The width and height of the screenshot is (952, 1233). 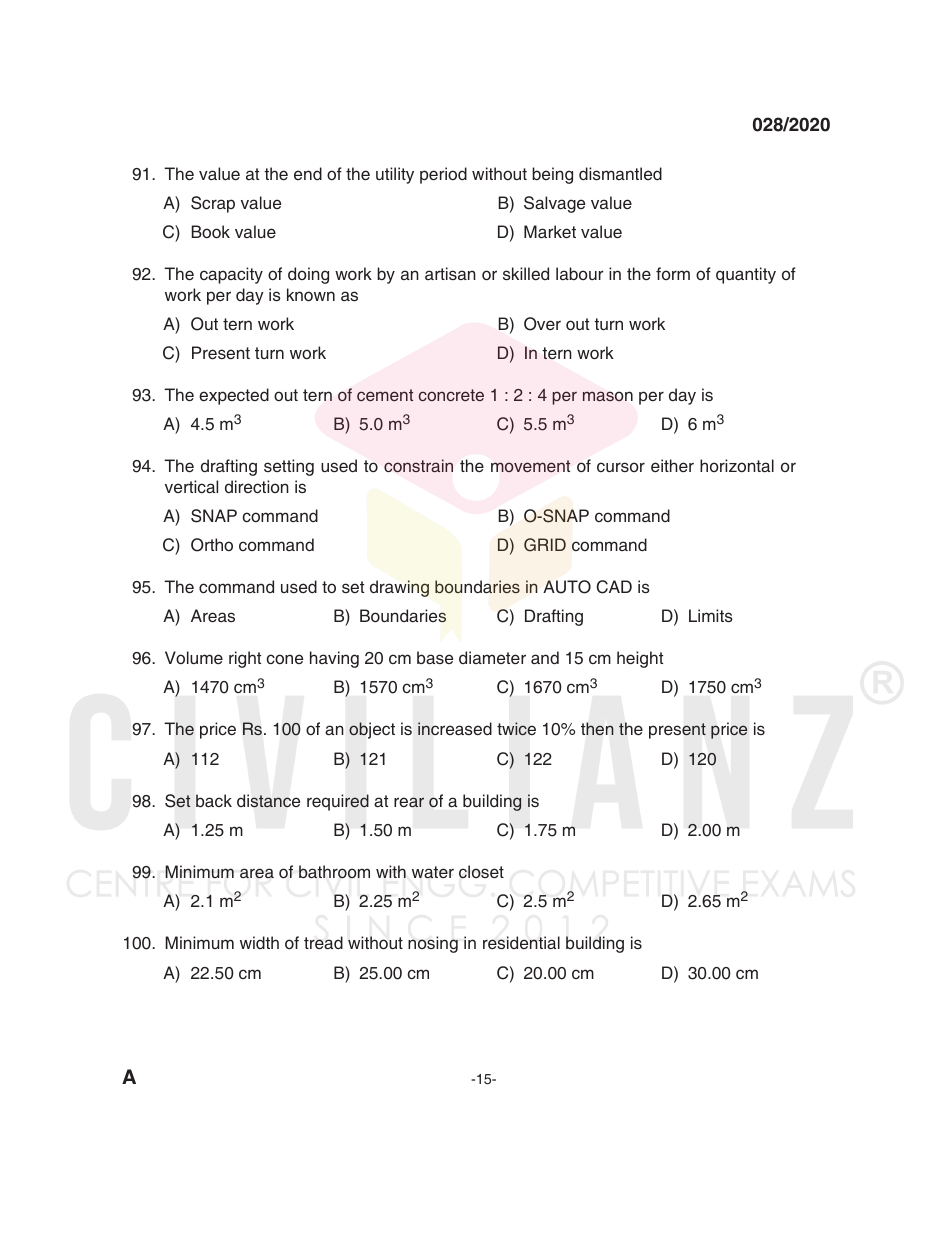 I want to click on dismantled, so click(x=620, y=173).
